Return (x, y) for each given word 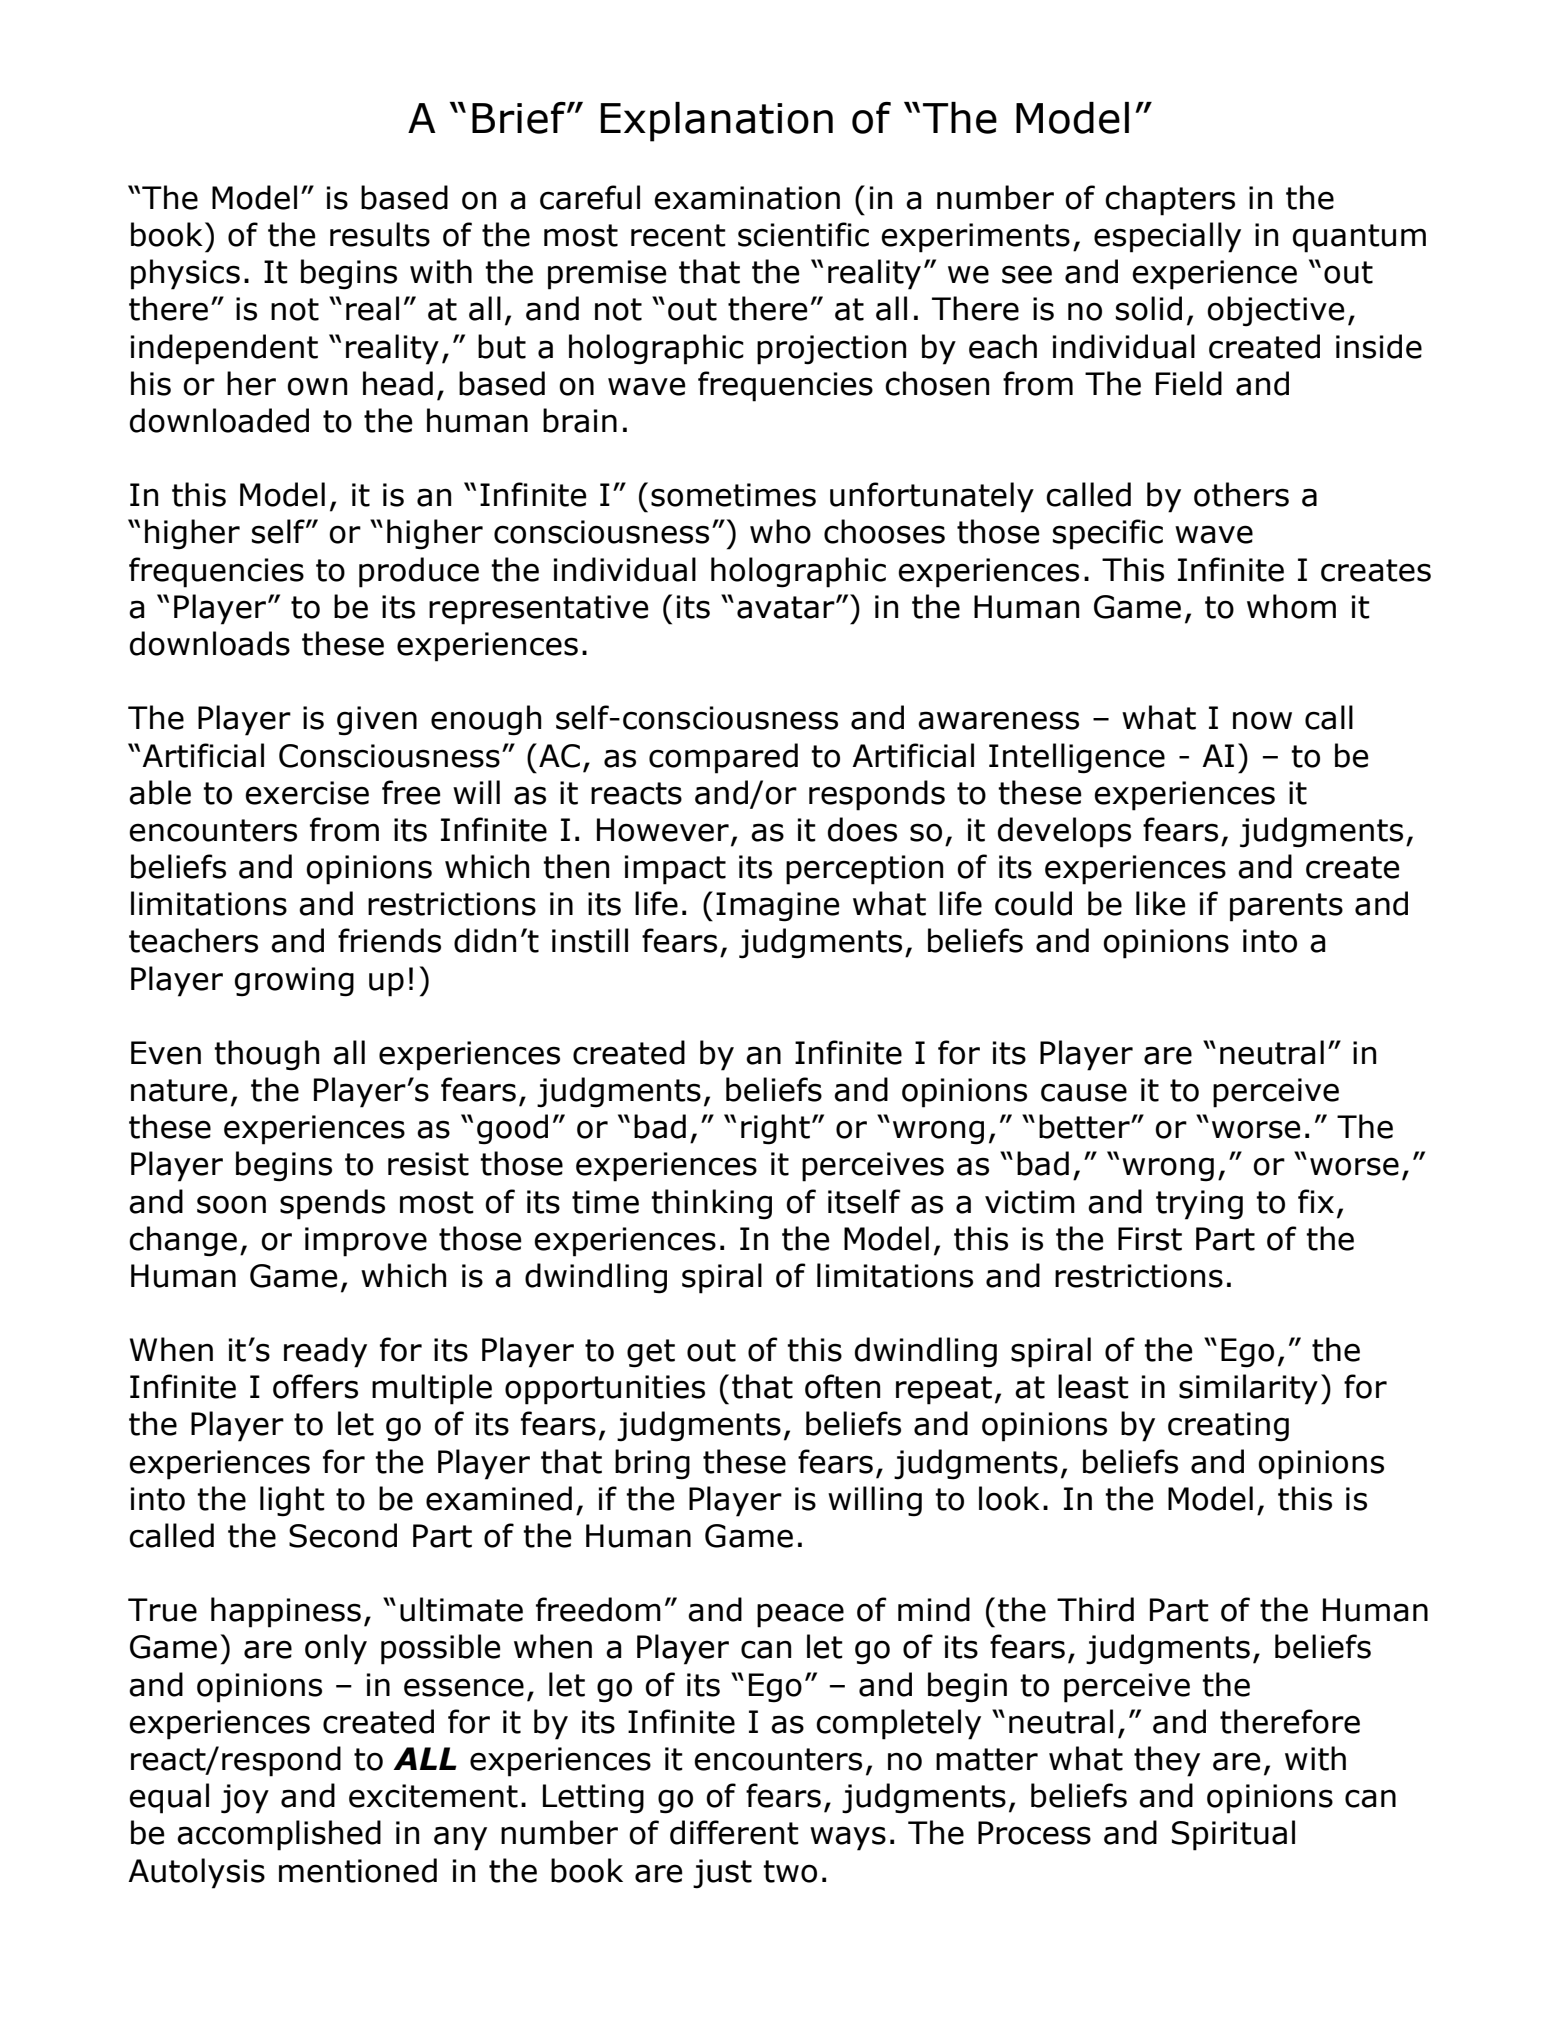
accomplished (279, 1835)
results (380, 234)
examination (747, 198)
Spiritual (1233, 1835)
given (377, 721)
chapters (1170, 200)
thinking (711, 1204)
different (734, 1832)
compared (723, 758)
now (1262, 720)
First (1150, 1239)
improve (366, 1242)
